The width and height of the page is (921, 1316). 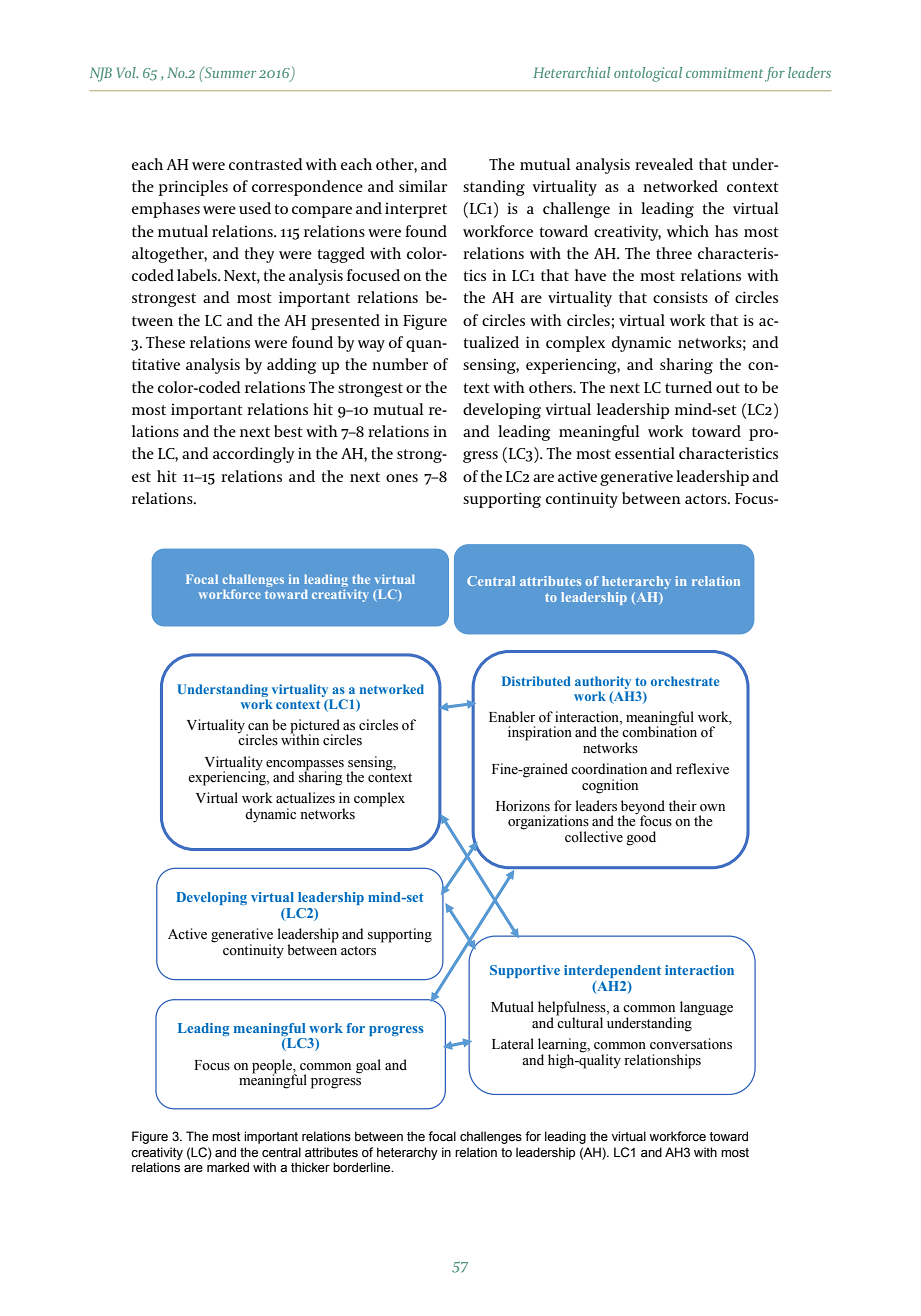 I want to click on turned, so click(x=688, y=387).
